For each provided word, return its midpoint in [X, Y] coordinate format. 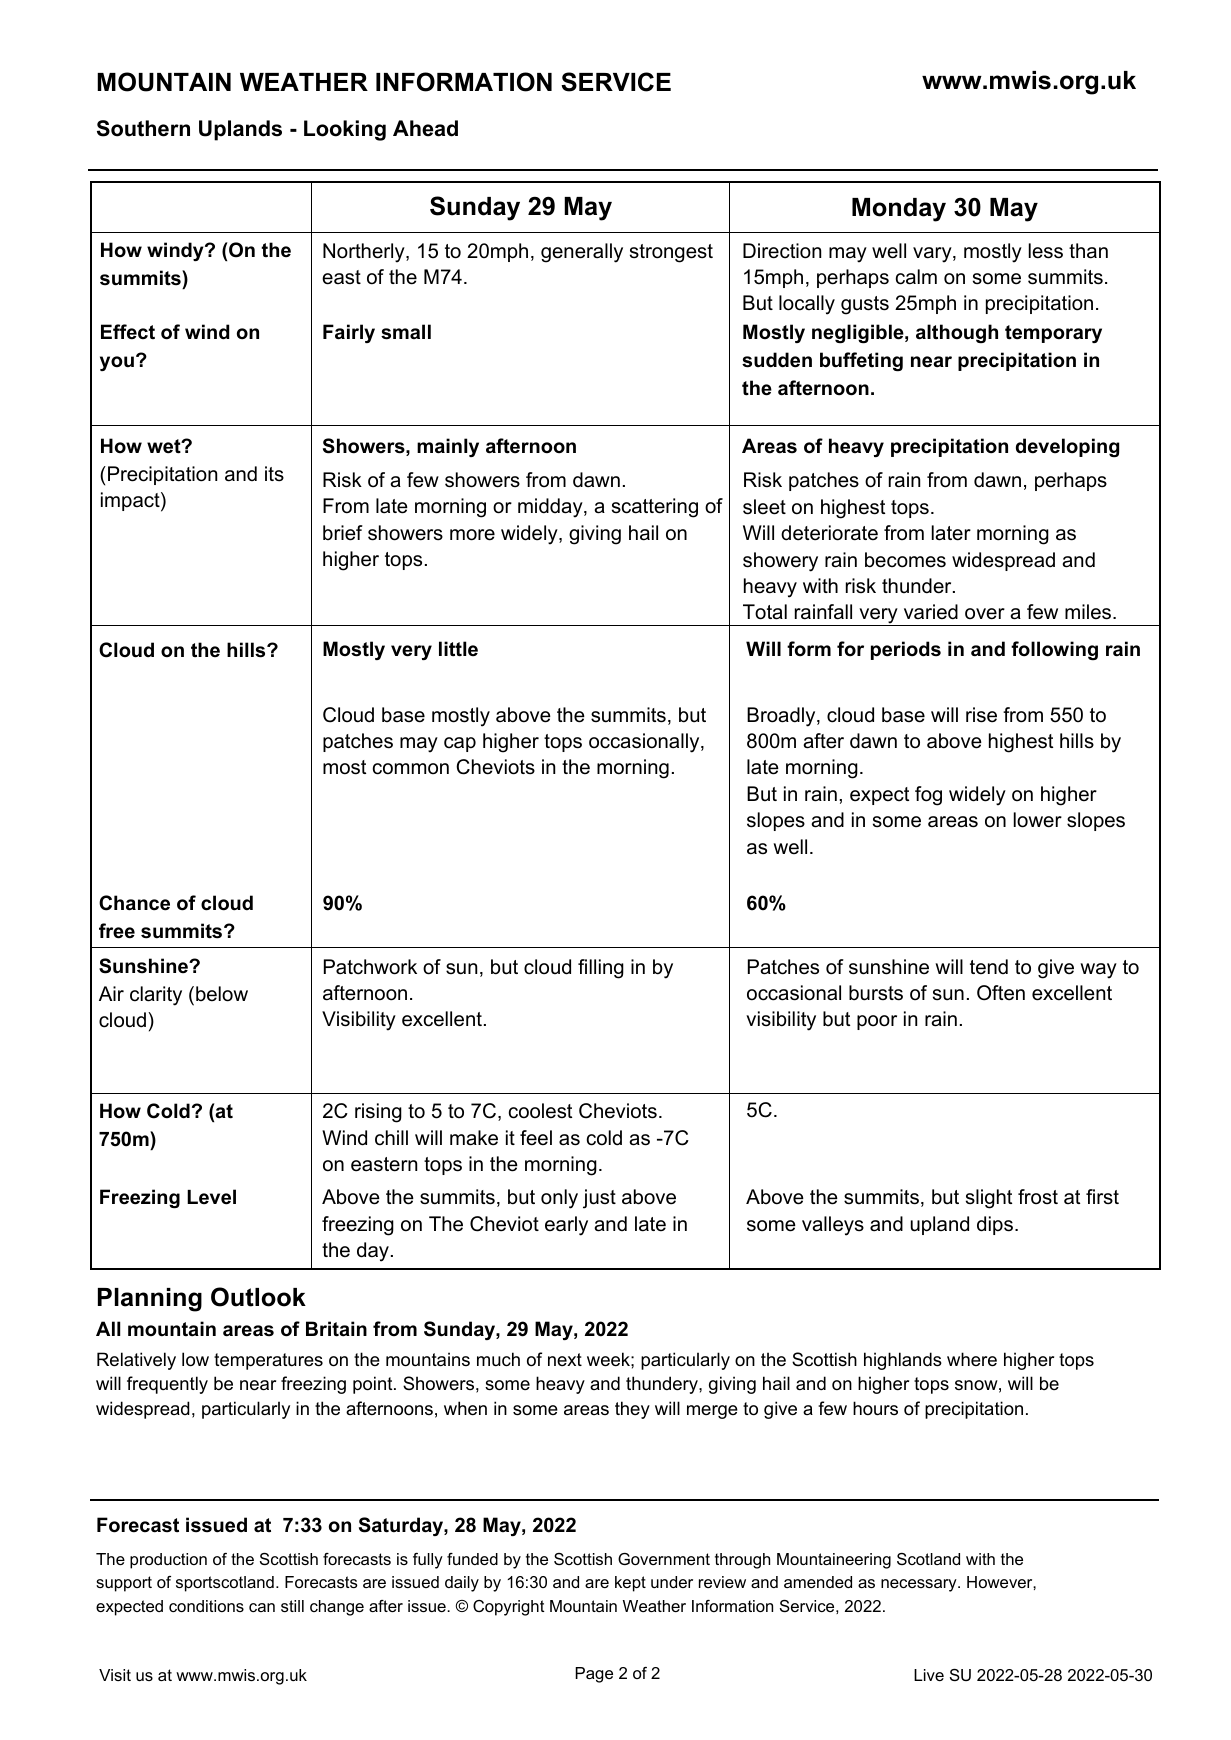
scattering [655, 508]
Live [929, 1675]
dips [995, 1225]
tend [989, 967]
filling [601, 969]
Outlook [258, 1297]
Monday [899, 210]
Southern [143, 128]
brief [343, 533]
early [566, 1226]
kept [630, 1584]
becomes [905, 560]
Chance [134, 903]
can [262, 1607]
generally [582, 253]
